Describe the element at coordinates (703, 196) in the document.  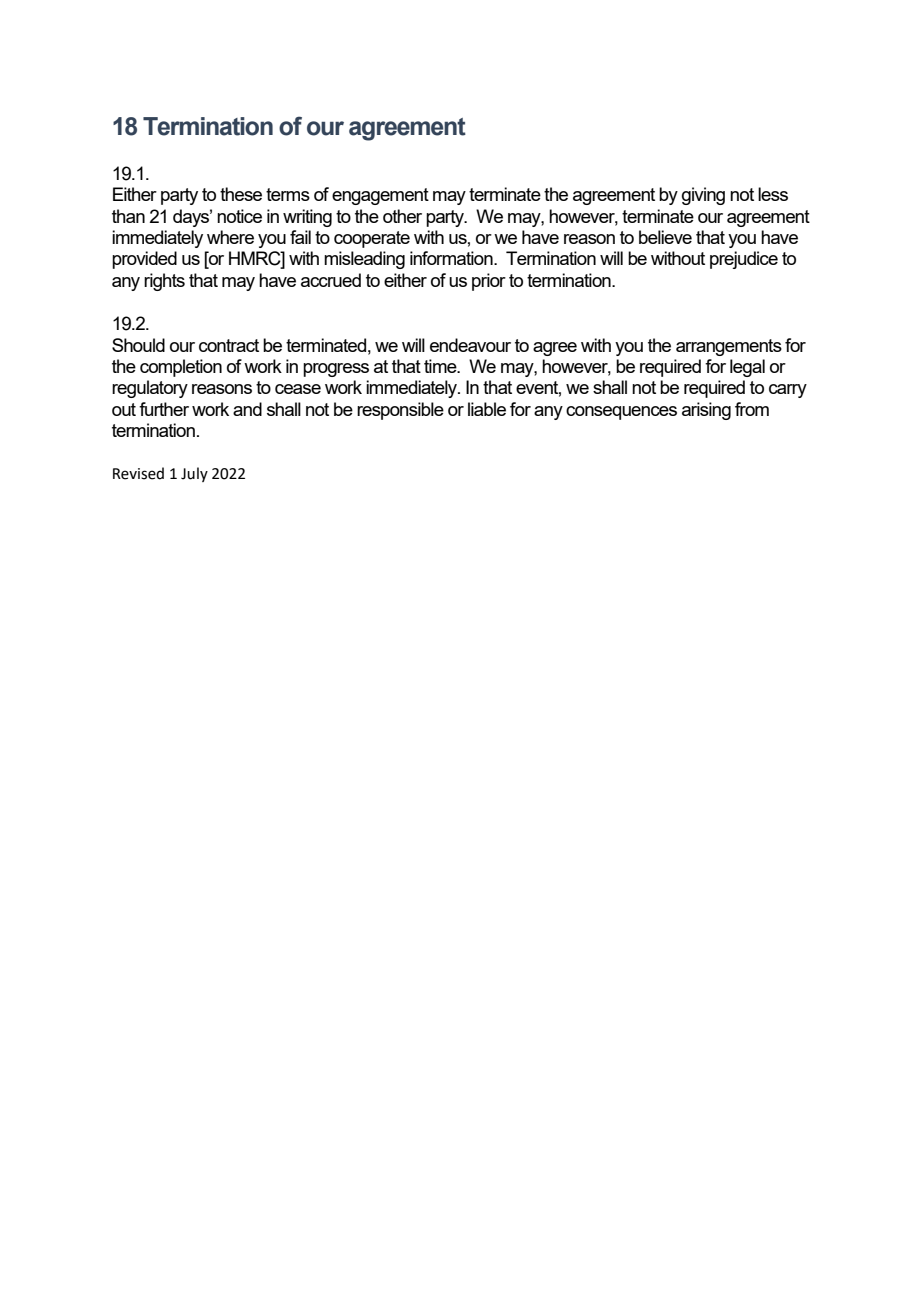
I see `giving` at that location.
